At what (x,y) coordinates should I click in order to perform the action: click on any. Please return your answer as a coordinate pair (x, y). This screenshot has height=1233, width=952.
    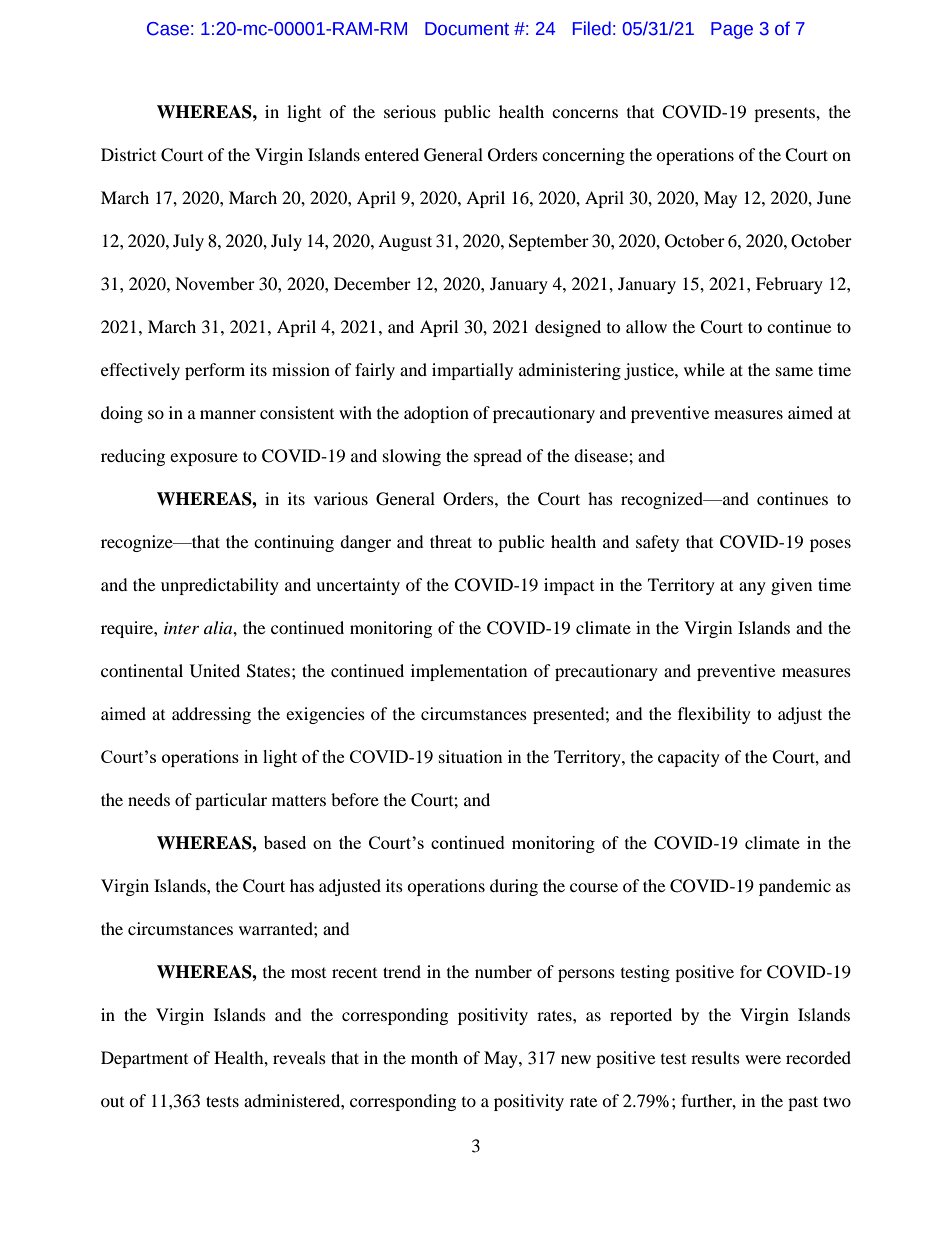
    Looking at the image, I should click on (752, 588).
